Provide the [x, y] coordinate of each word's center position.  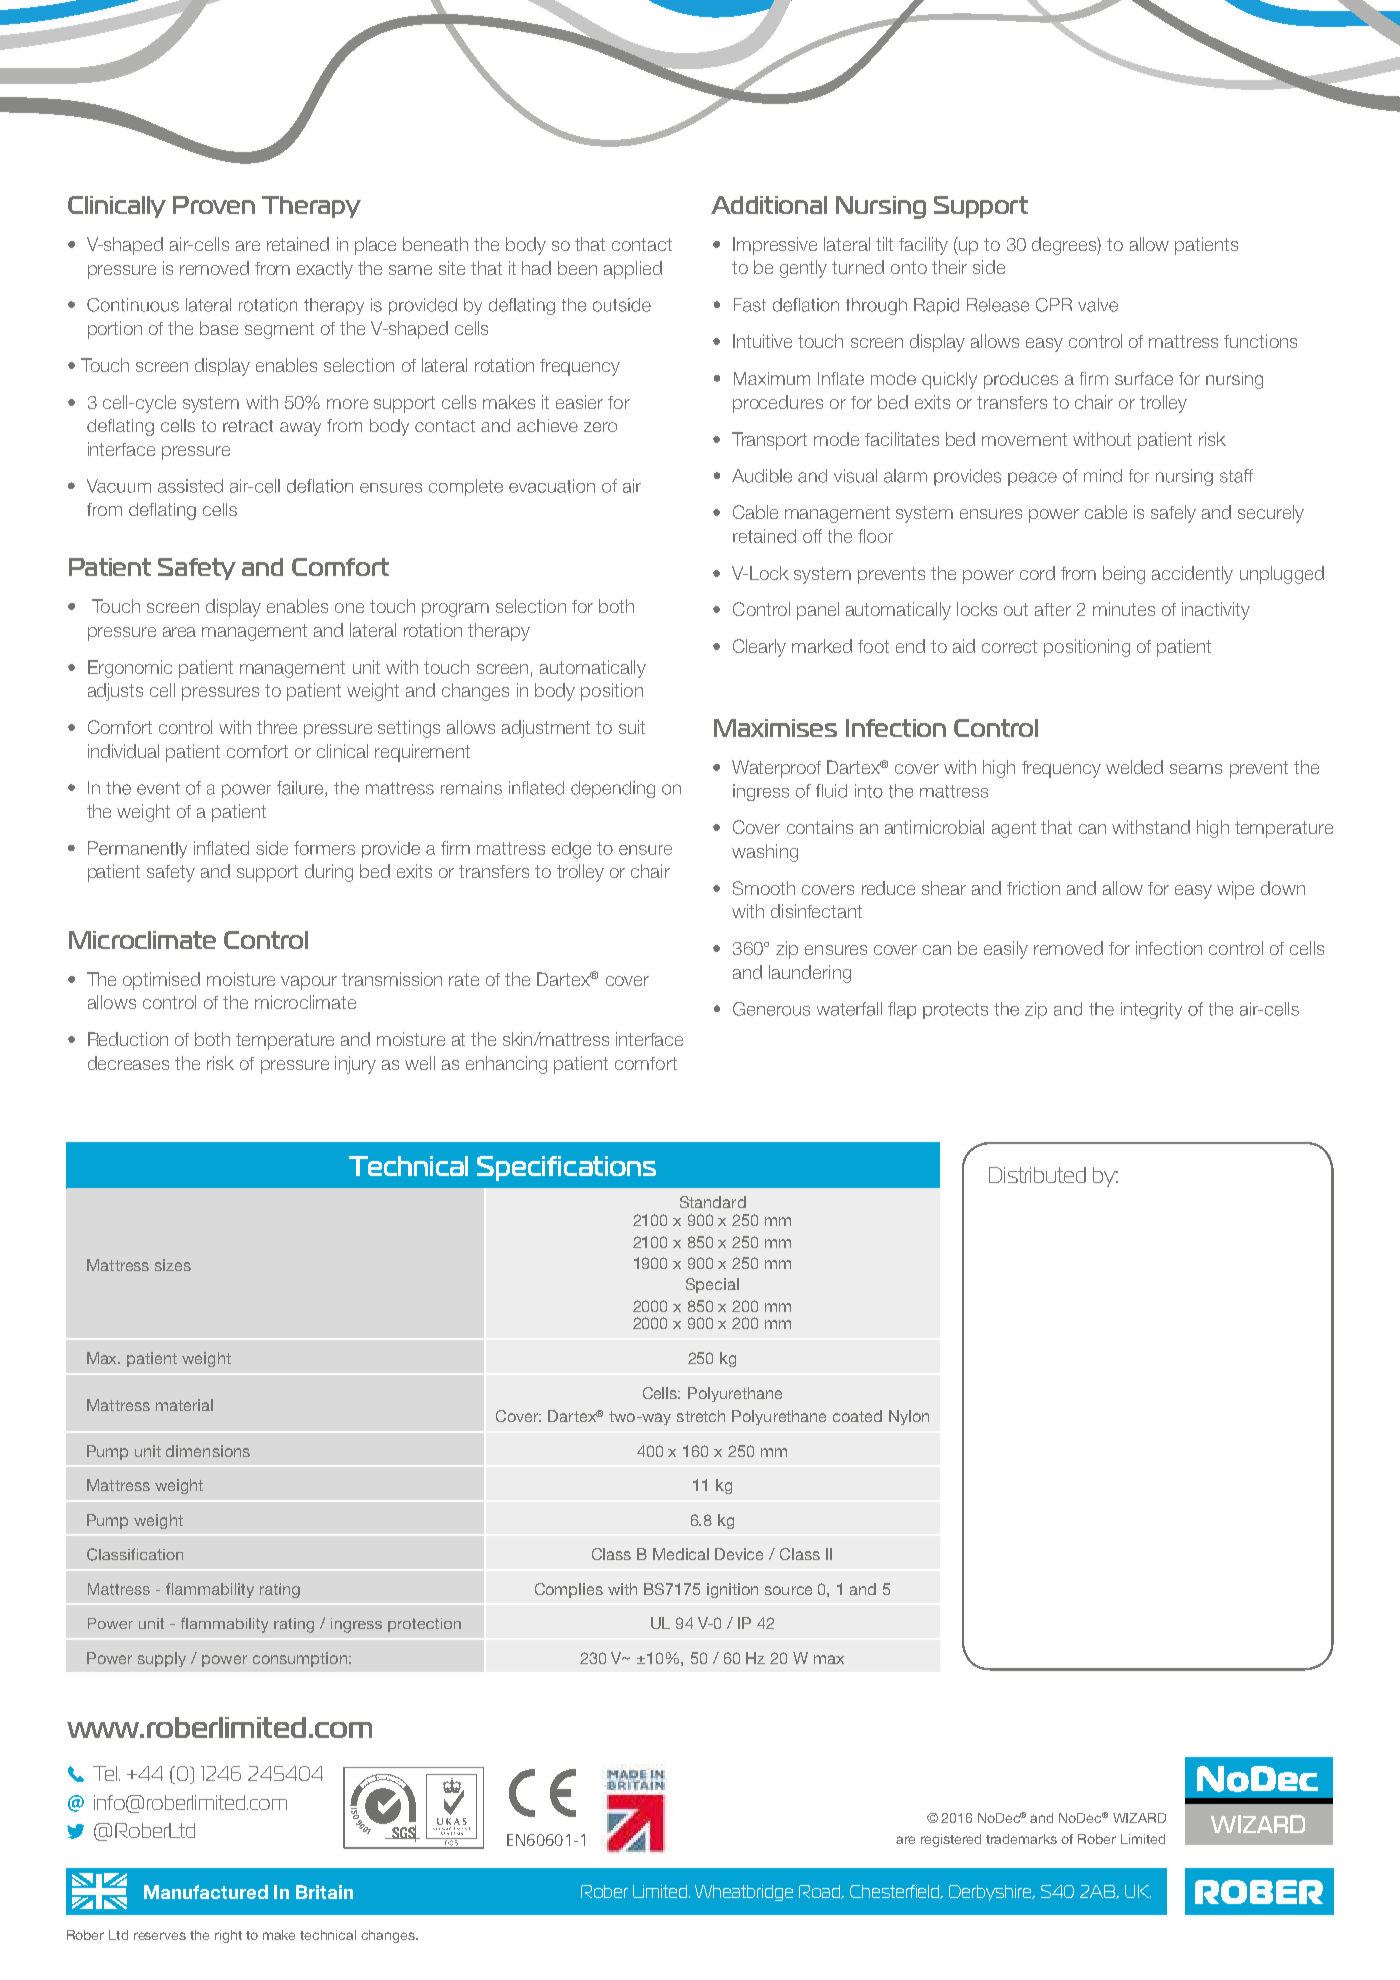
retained [298, 244]
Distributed [1037, 1175]
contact [642, 244]
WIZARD [1139, 1818]
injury [355, 1065]
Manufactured [206, 1892]
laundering [810, 974]
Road [821, 1892]
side [989, 267]
